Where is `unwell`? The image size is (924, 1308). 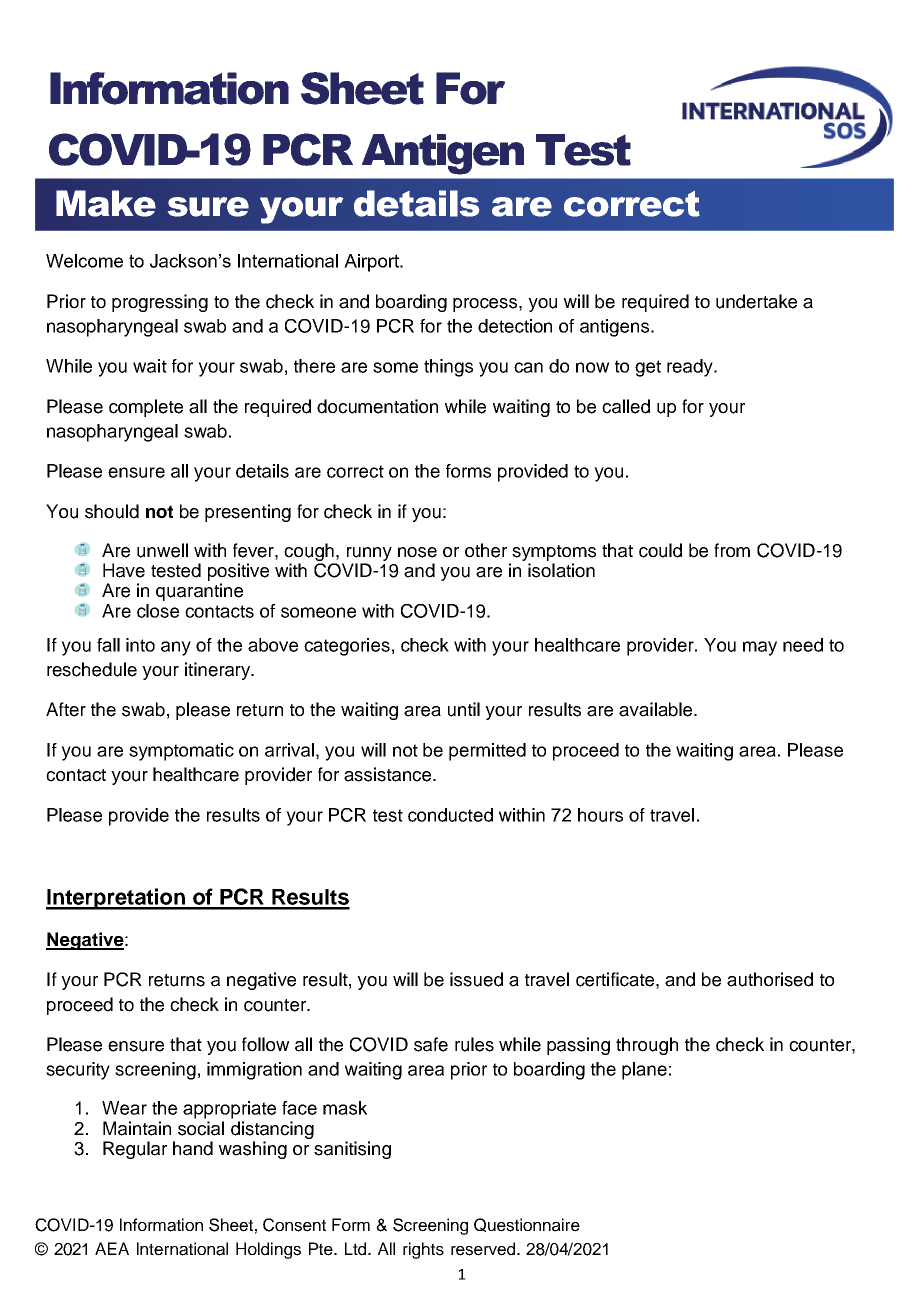 unwell is located at coordinates (162, 550).
